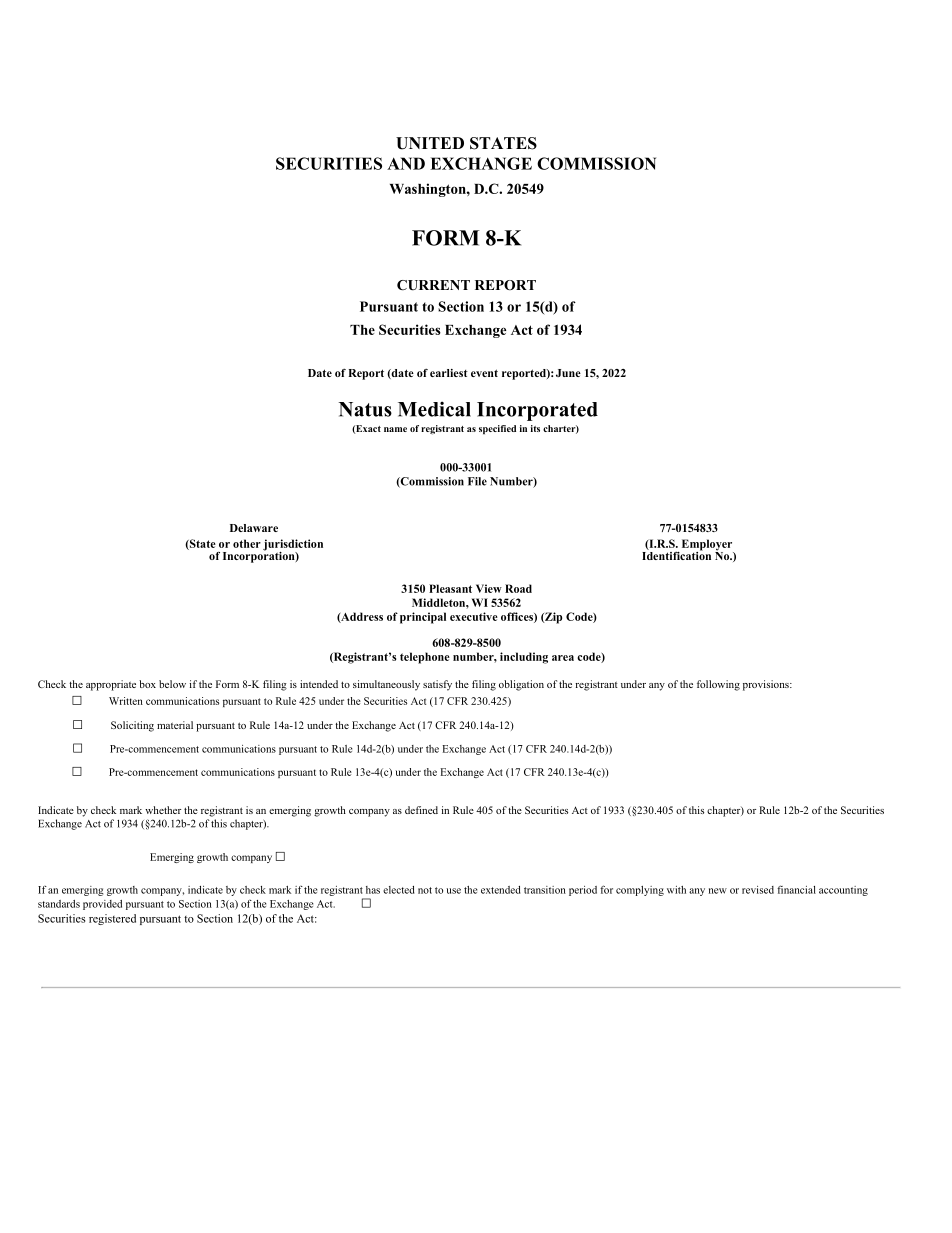 This screenshot has height=1233, width=952. I want to click on revised, so click(758, 890).
